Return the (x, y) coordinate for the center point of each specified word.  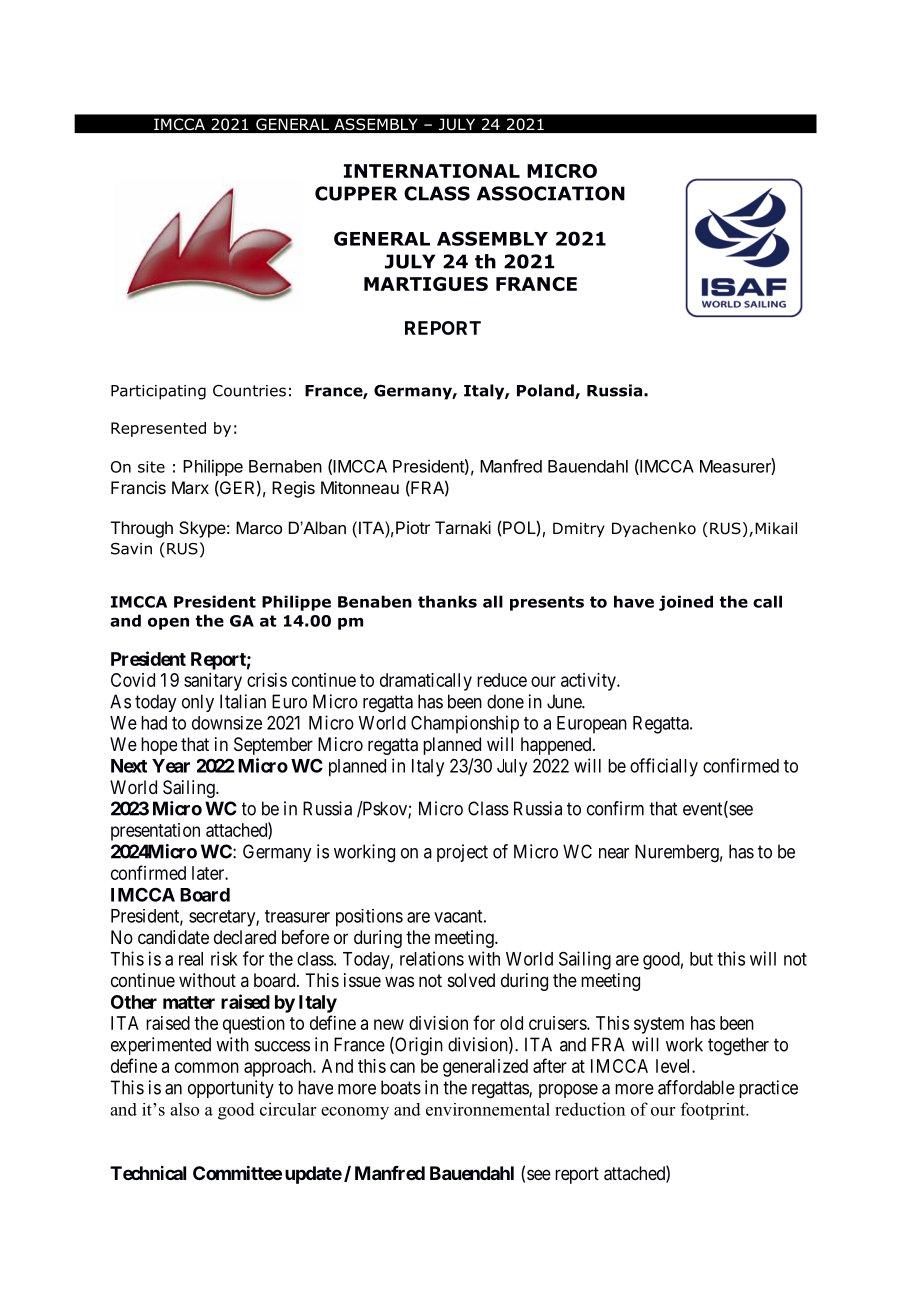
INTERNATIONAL (432, 171)
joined (686, 603)
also (184, 1109)
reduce (502, 680)
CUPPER (356, 193)
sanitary (213, 682)
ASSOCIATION (551, 193)
